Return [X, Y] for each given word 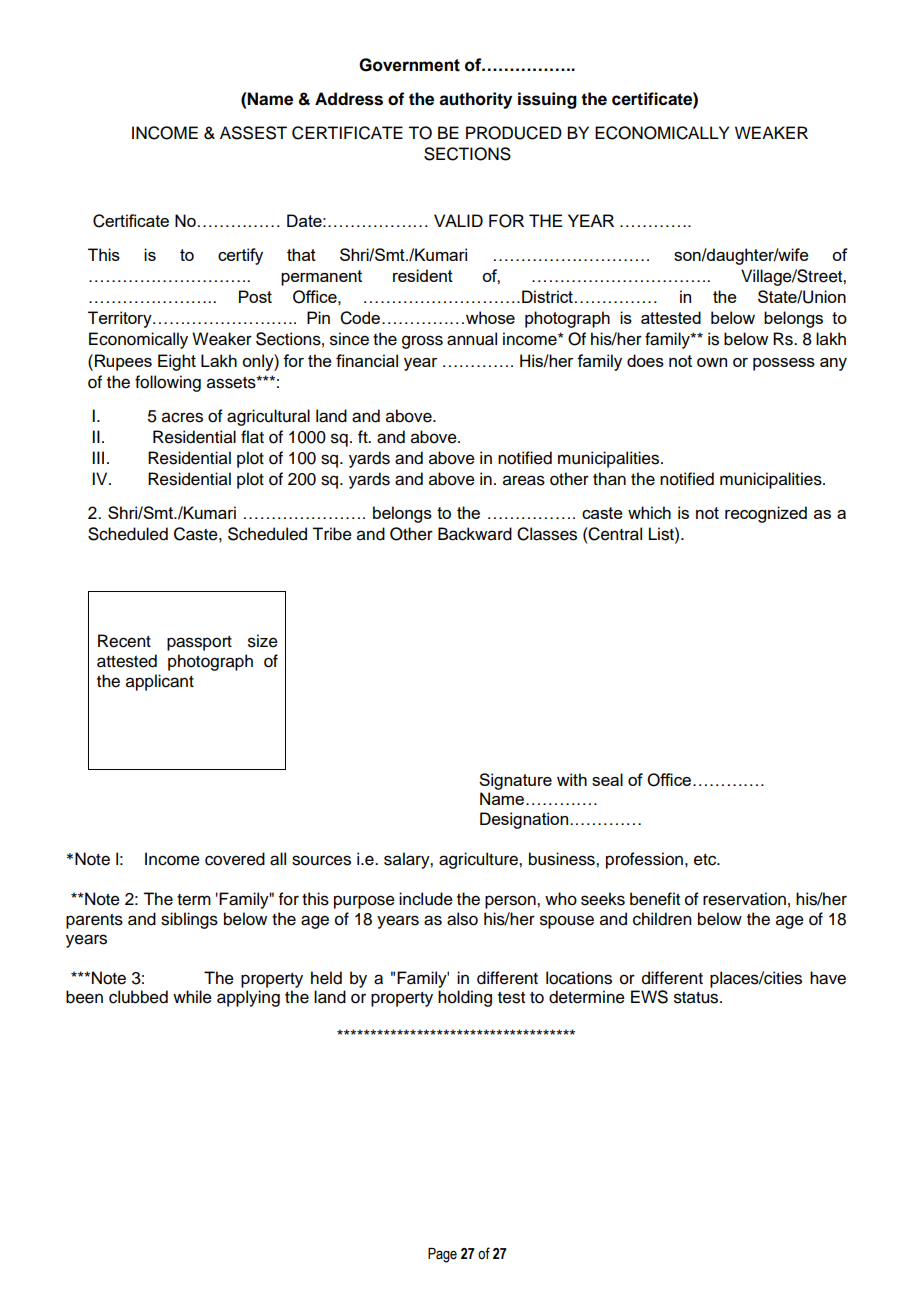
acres [182, 417]
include [426, 899]
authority [475, 100]
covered [235, 859]
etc [706, 860]
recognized [766, 514]
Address [349, 99]
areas [524, 480]
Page [442, 1255]
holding [465, 998]
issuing [547, 100]
